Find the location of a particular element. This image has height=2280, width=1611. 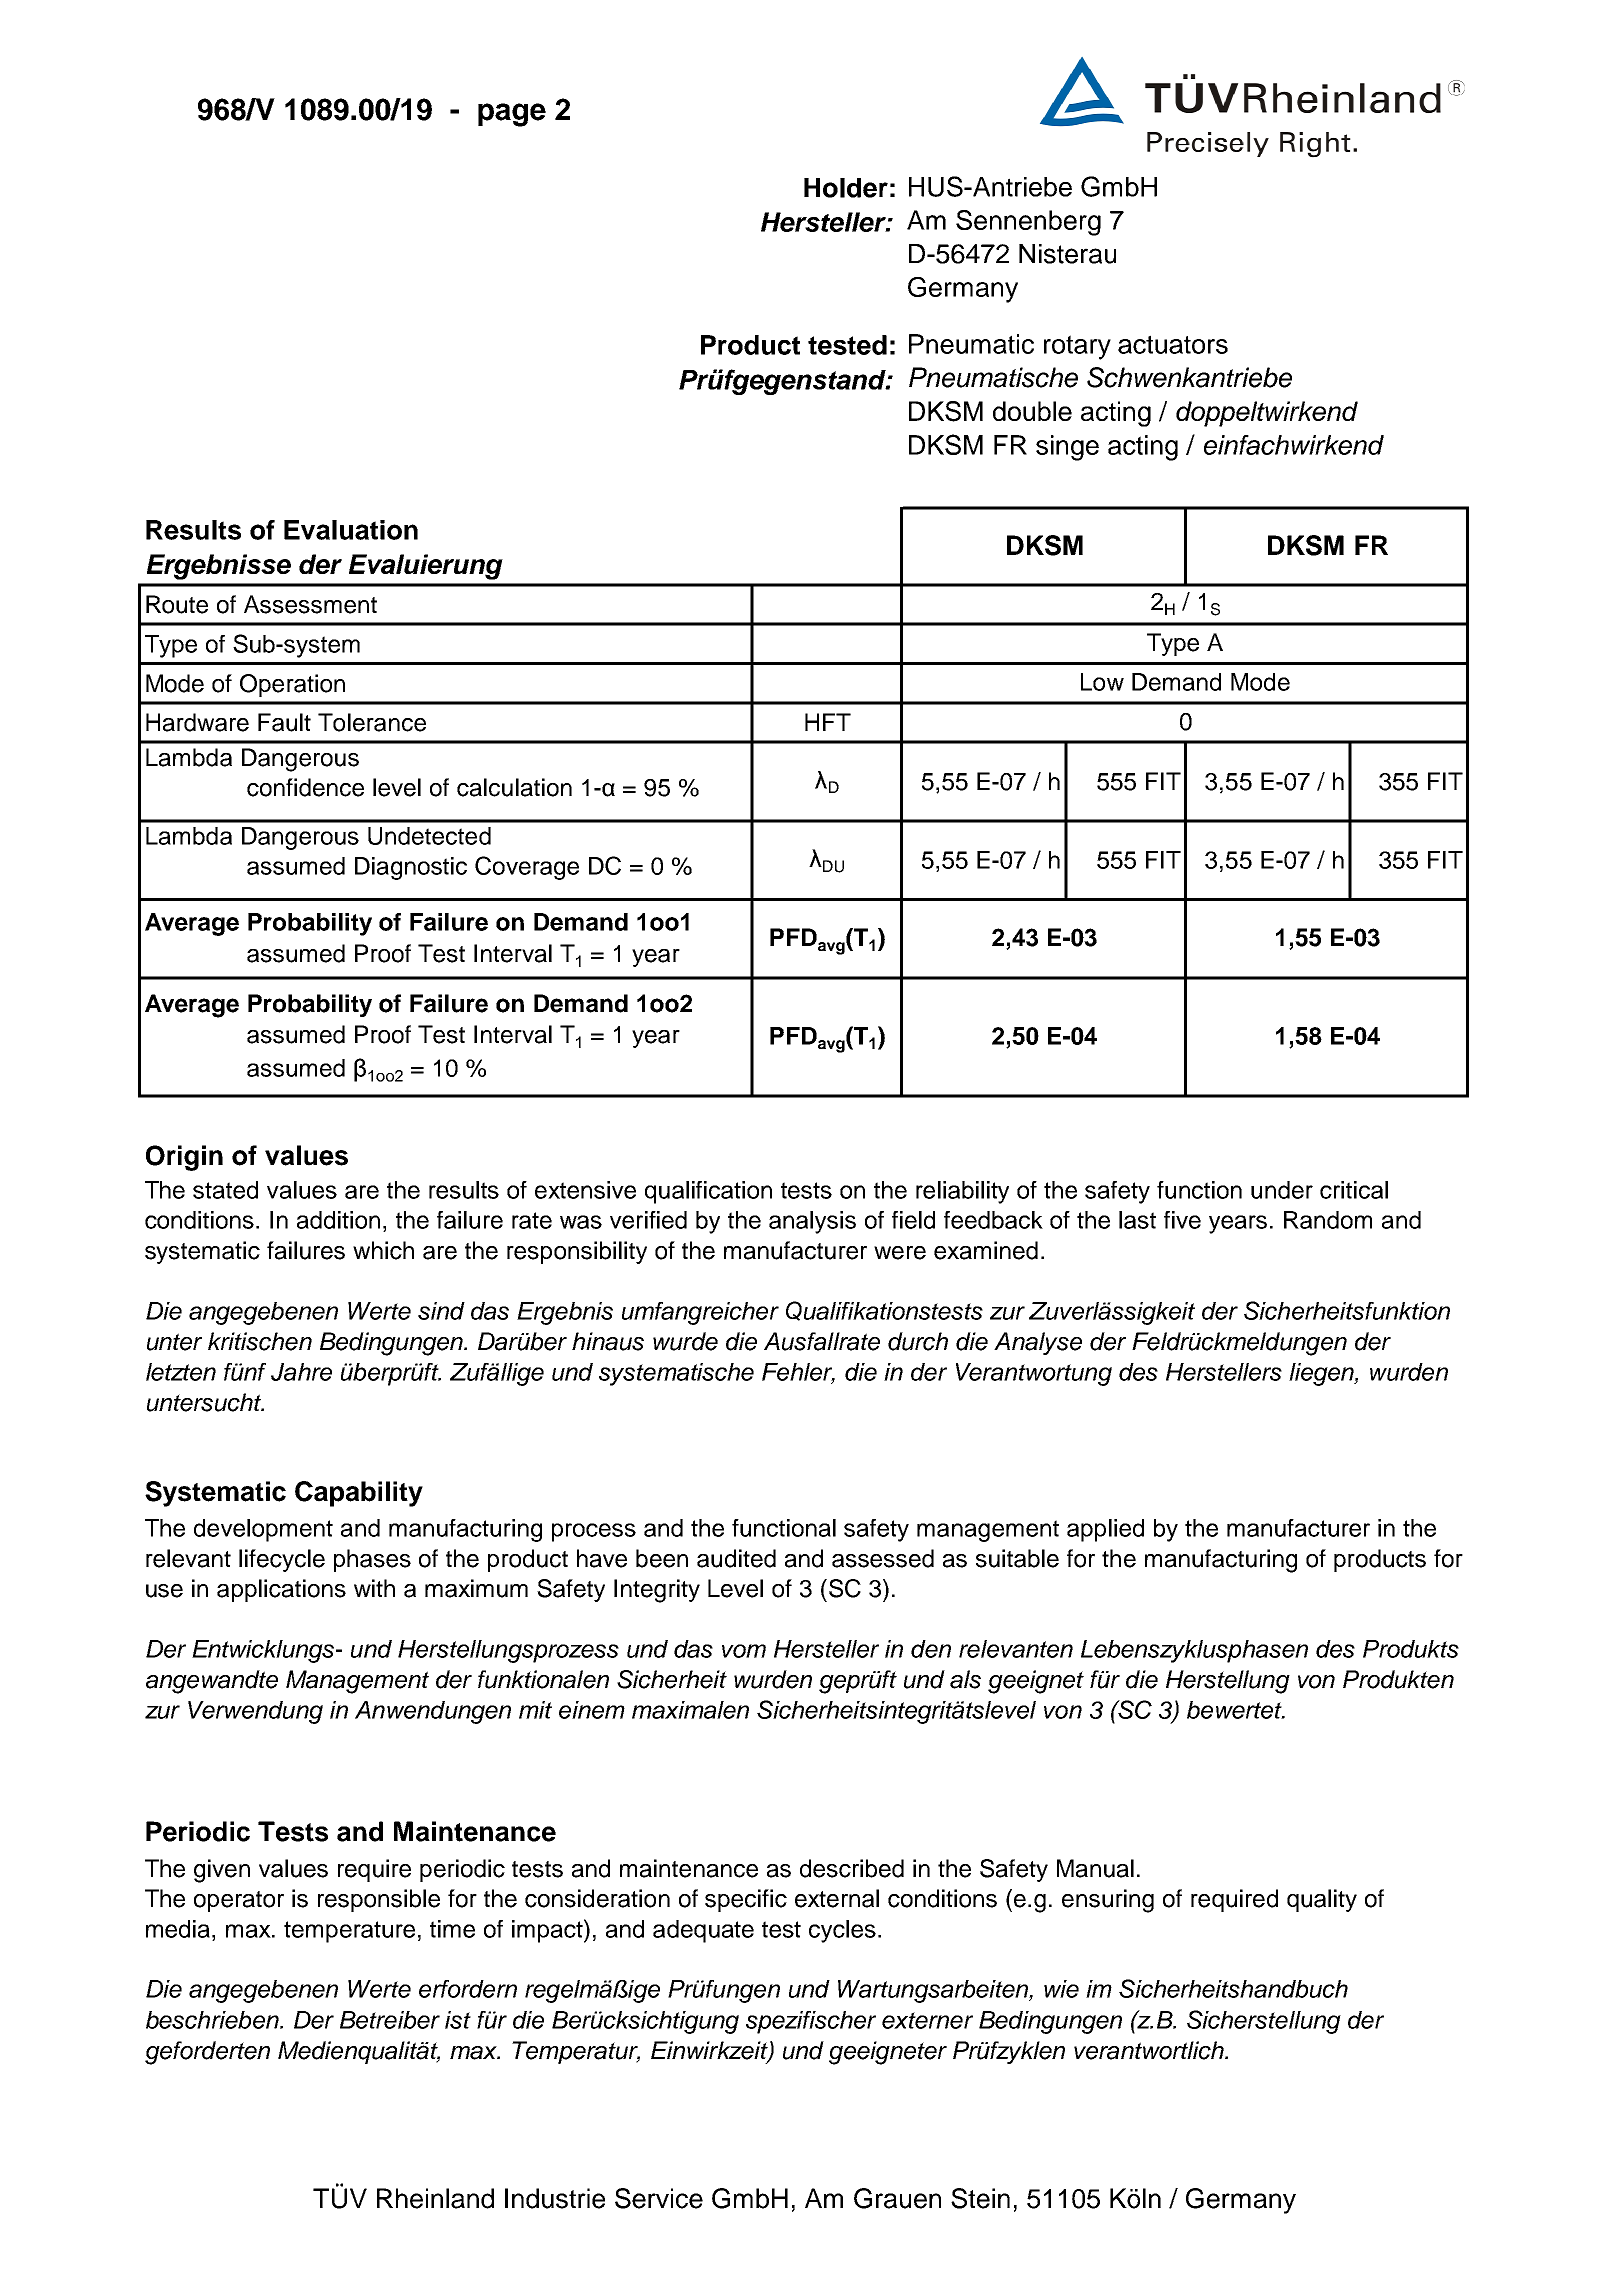

actuators is located at coordinates (1173, 344).
